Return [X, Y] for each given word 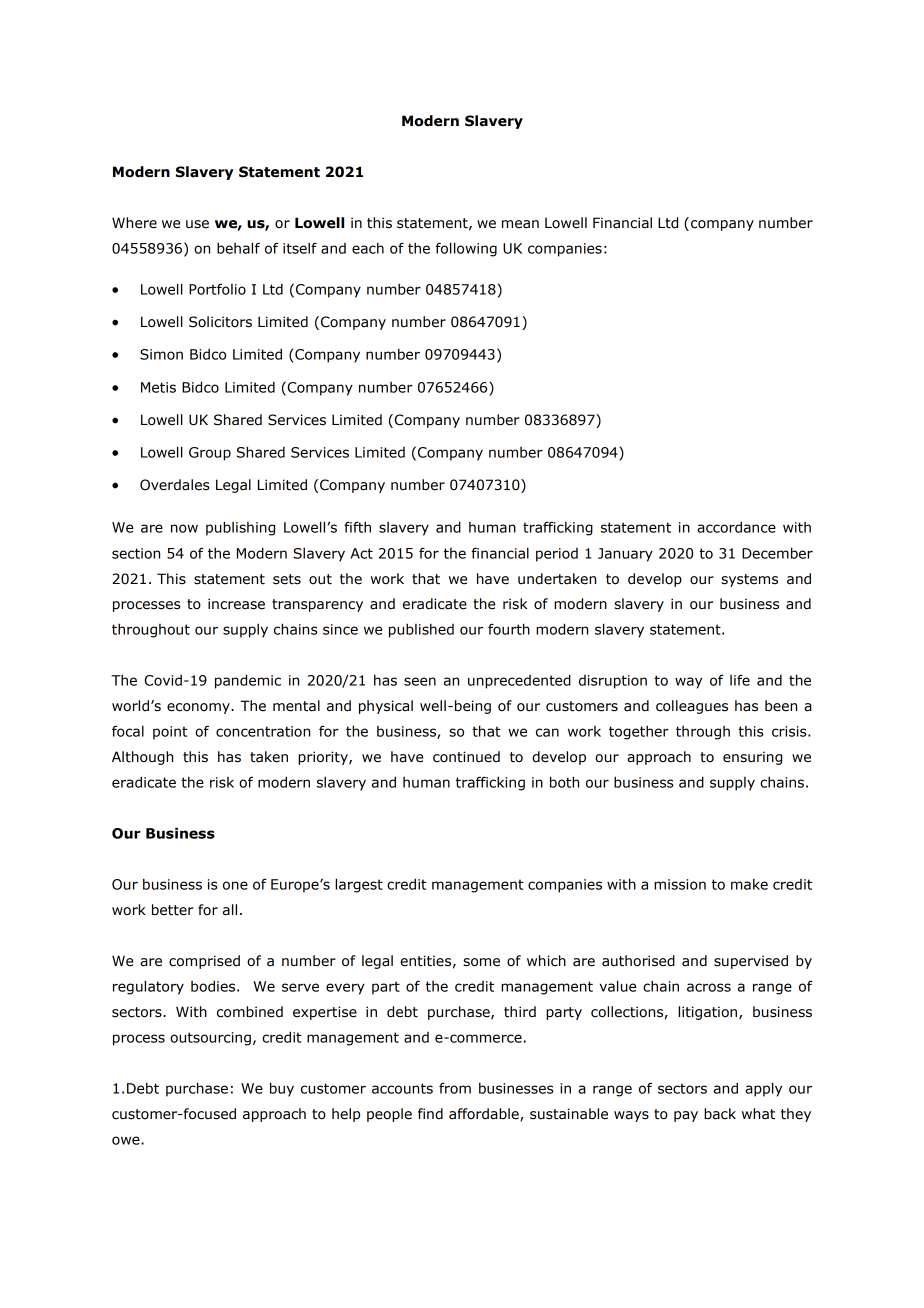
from [455, 1088]
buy [282, 1089]
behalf [238, 248]
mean [520, 224]
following [466, 249]
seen [420, 681]
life [740, 680]
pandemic [248, 681]
